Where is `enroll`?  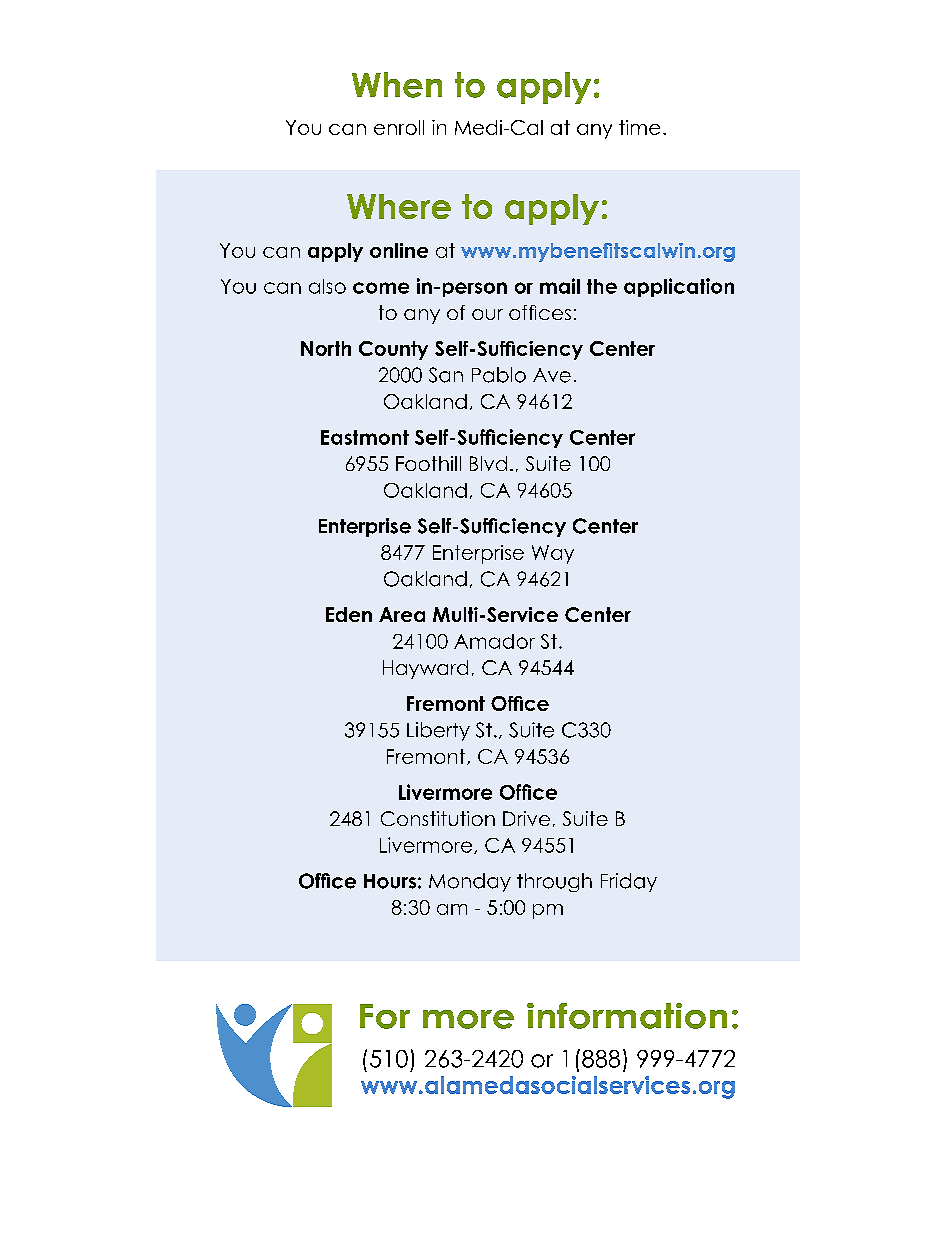 enroll is located at coordinates (399, 127).
